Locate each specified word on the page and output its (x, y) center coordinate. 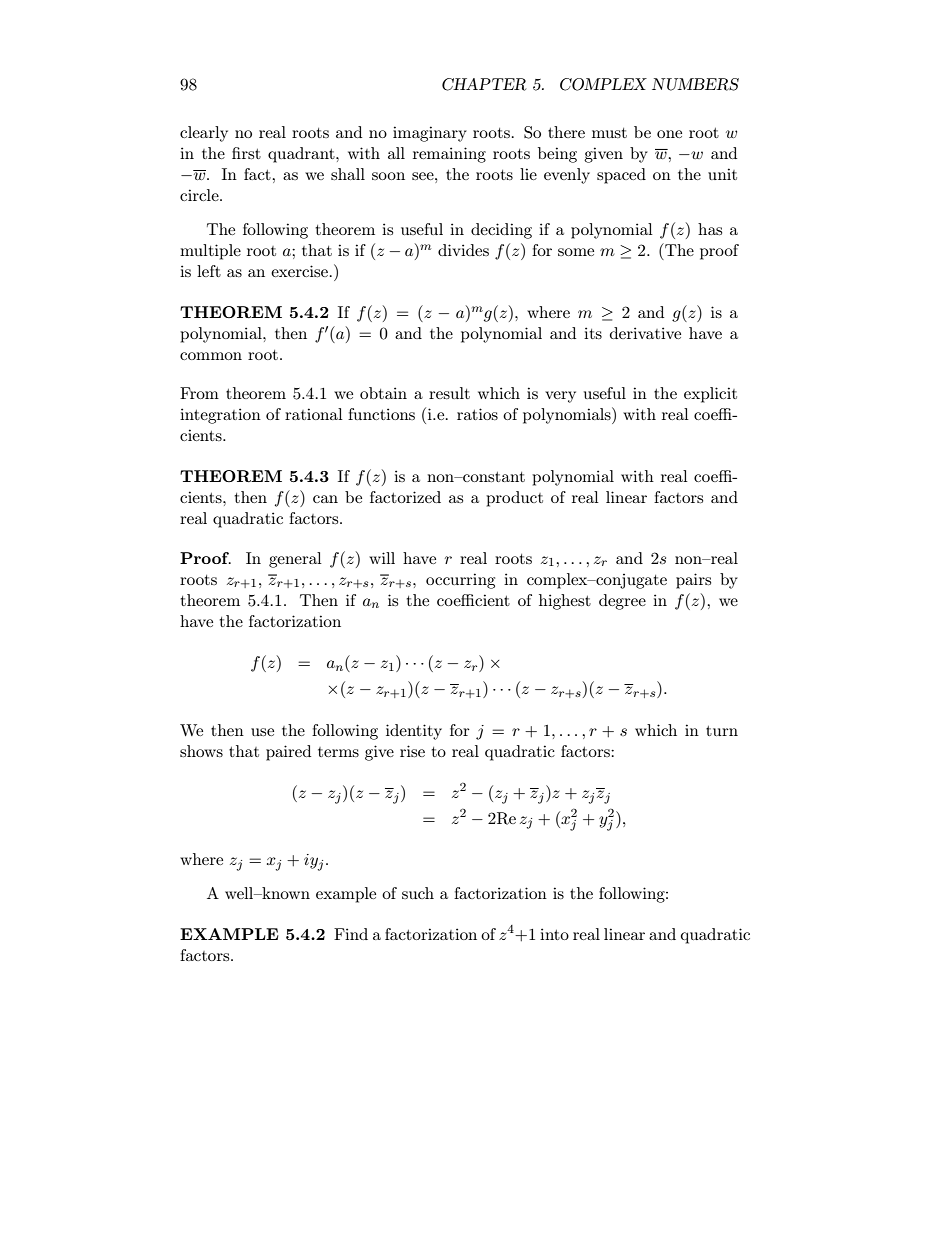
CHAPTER (484, 84)
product (514, 499)
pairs (693, 581)
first (246, 153)
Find (351, 934)
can (325, 499)
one (669, 134)
